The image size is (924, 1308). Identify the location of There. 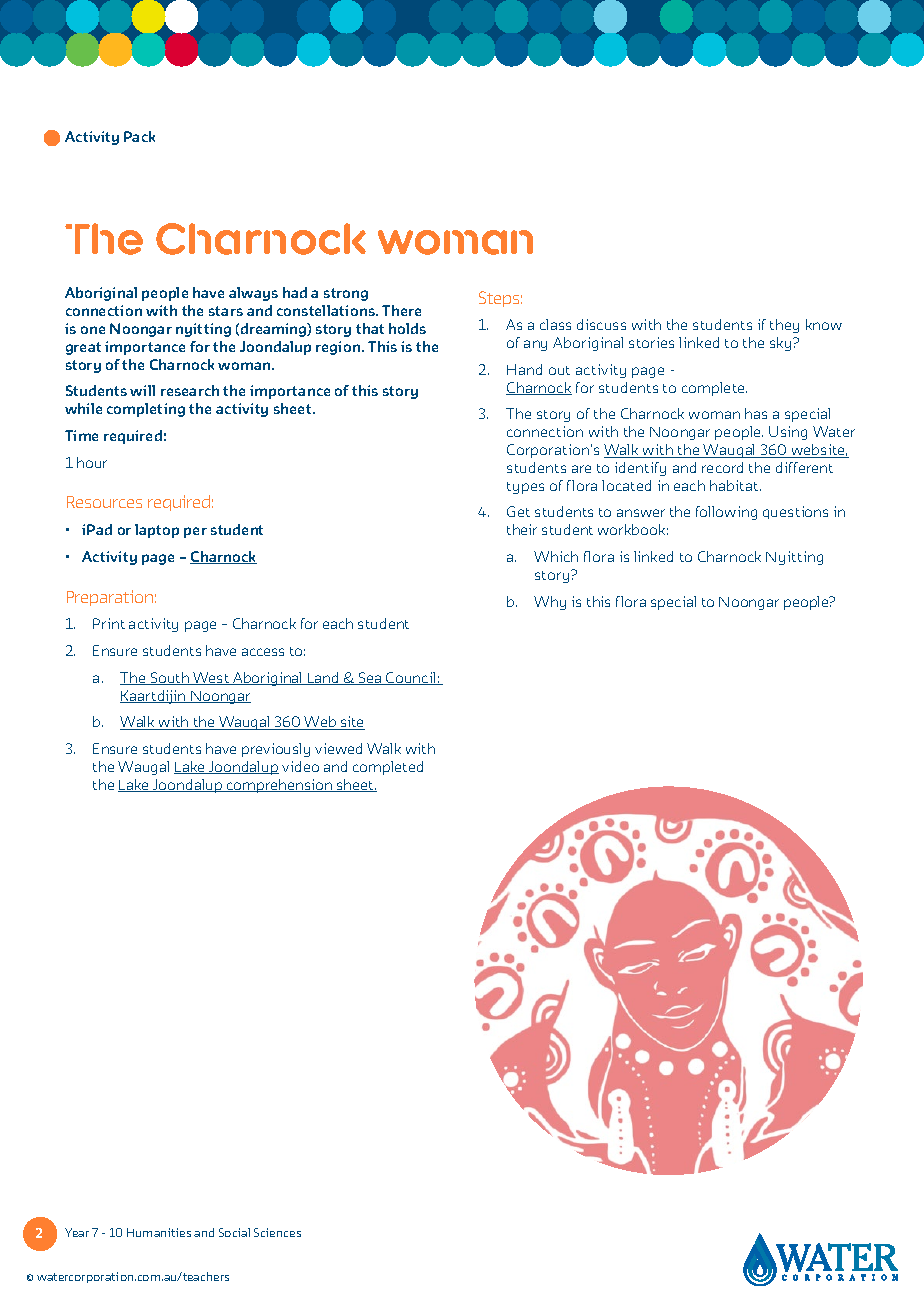
(401, 310).
